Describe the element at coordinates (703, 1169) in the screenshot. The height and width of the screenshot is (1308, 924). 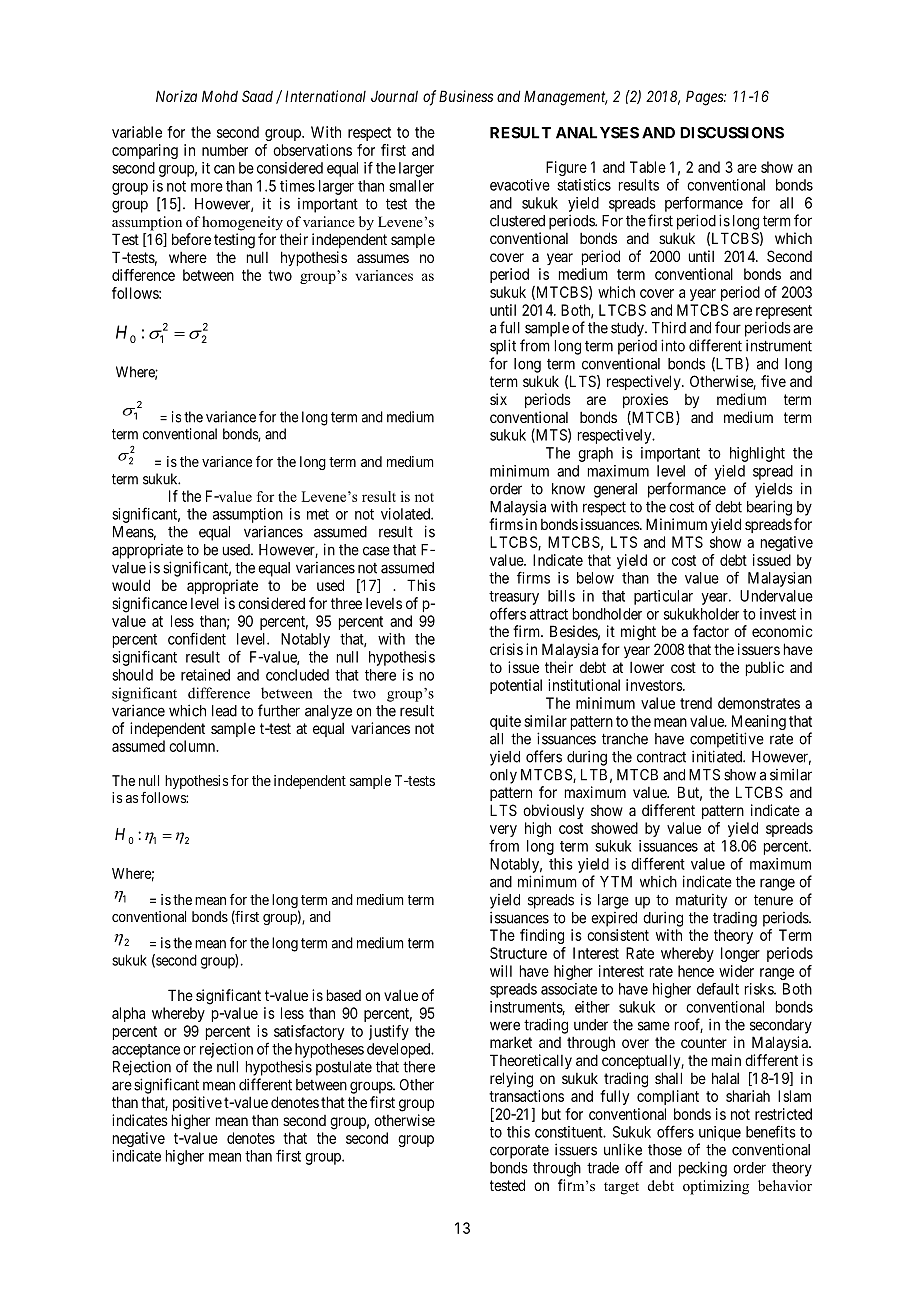
I see `pecking` at that location.
